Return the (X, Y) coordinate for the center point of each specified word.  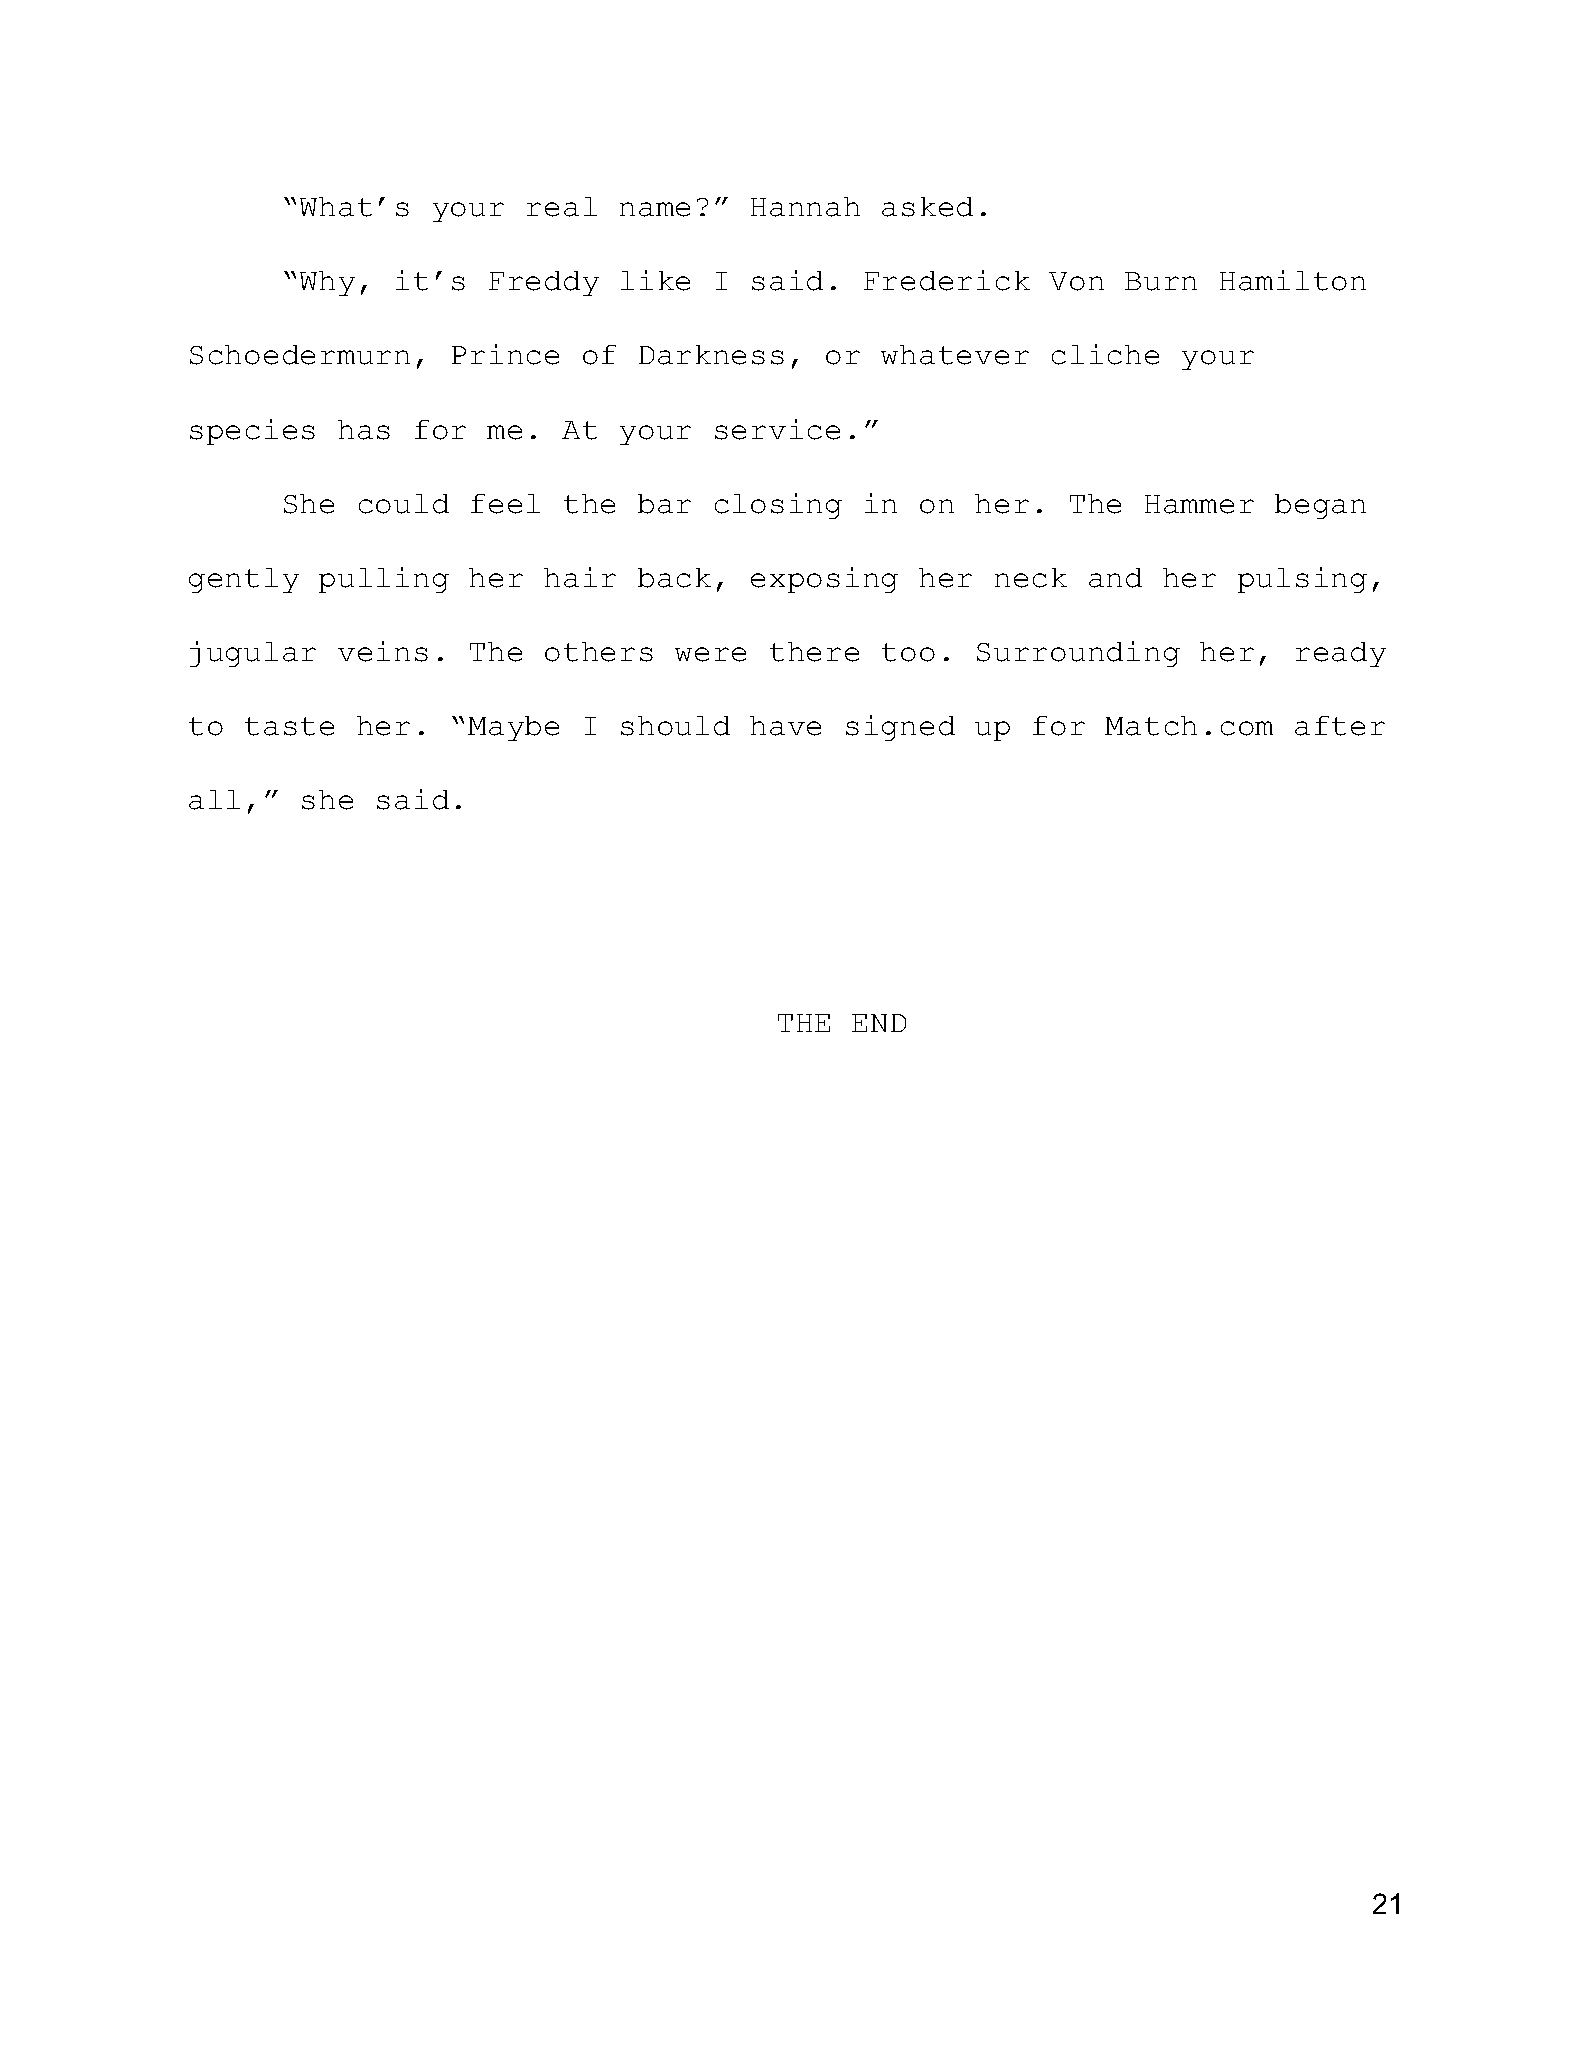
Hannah (805, 207)
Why (327, 283)
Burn (1161, 281)
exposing (824, 580)
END (879, 1023)
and (1115, 578)
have (785, 726)
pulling (384, 580)
